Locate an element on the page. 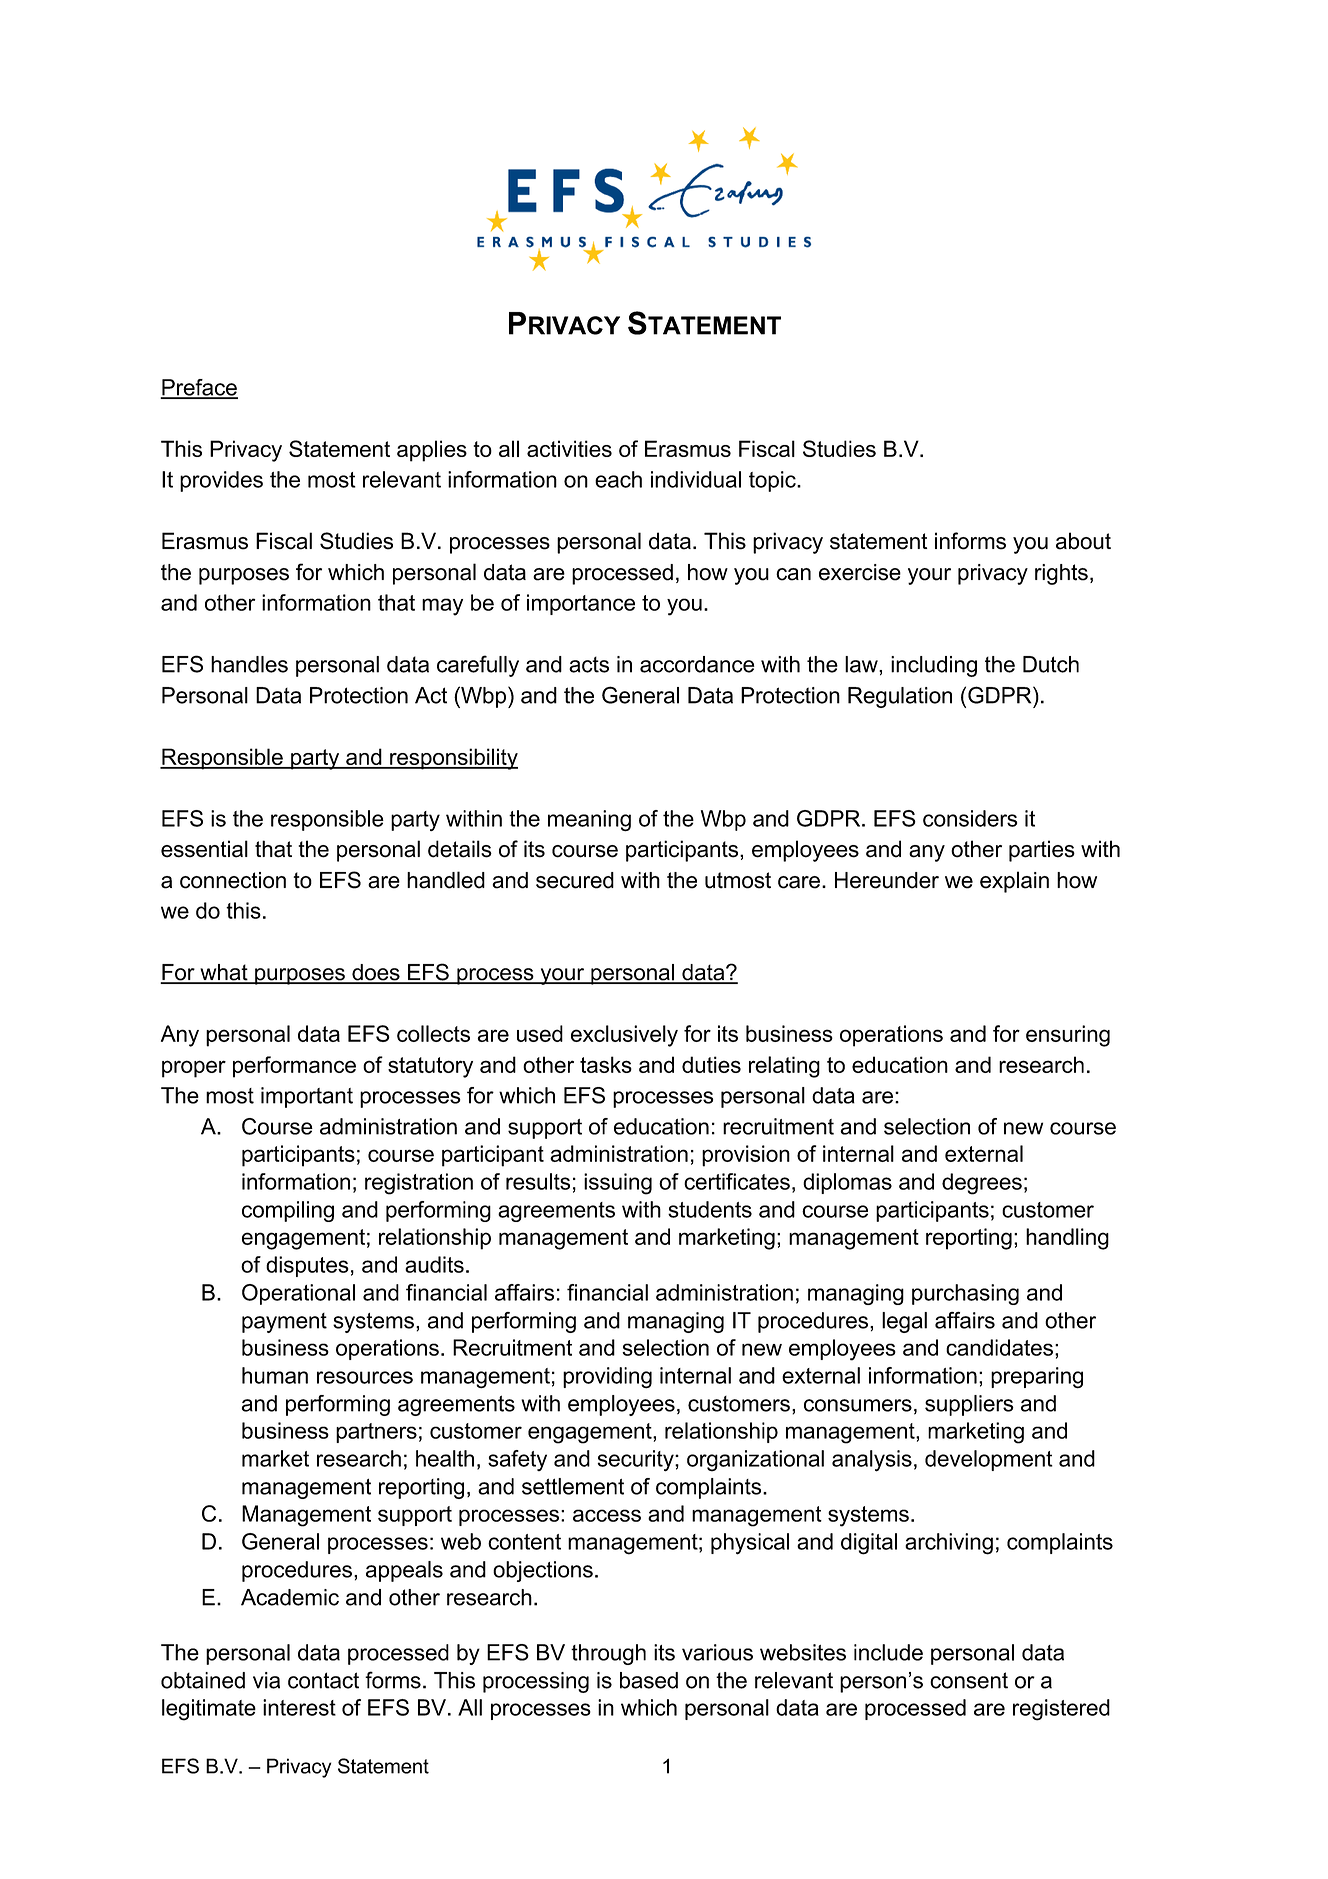 The image size is (1328, 1879). consent is located at coordinates (969, 1680).
